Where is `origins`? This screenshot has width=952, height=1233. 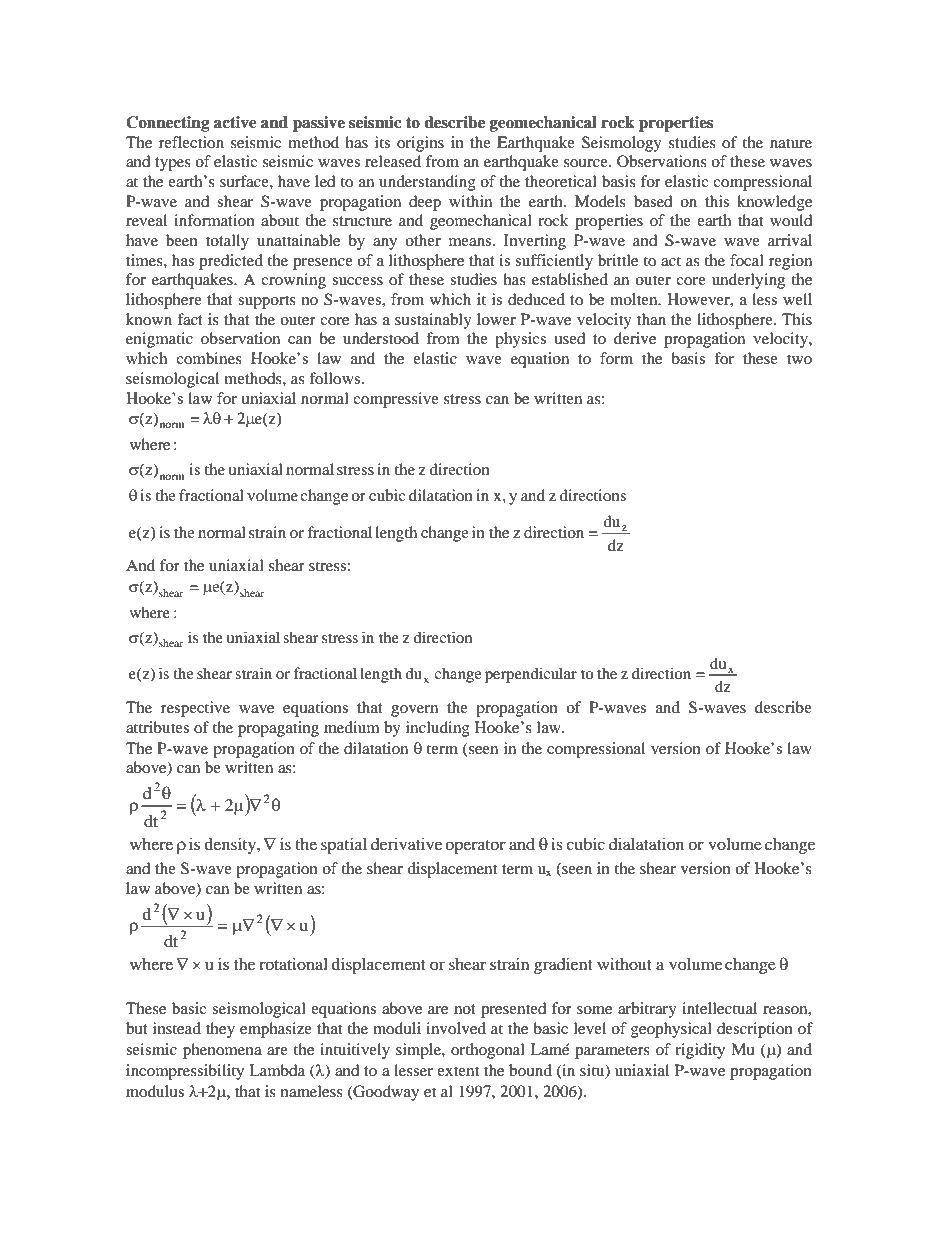
origins is located at coordinates (420, 144).
